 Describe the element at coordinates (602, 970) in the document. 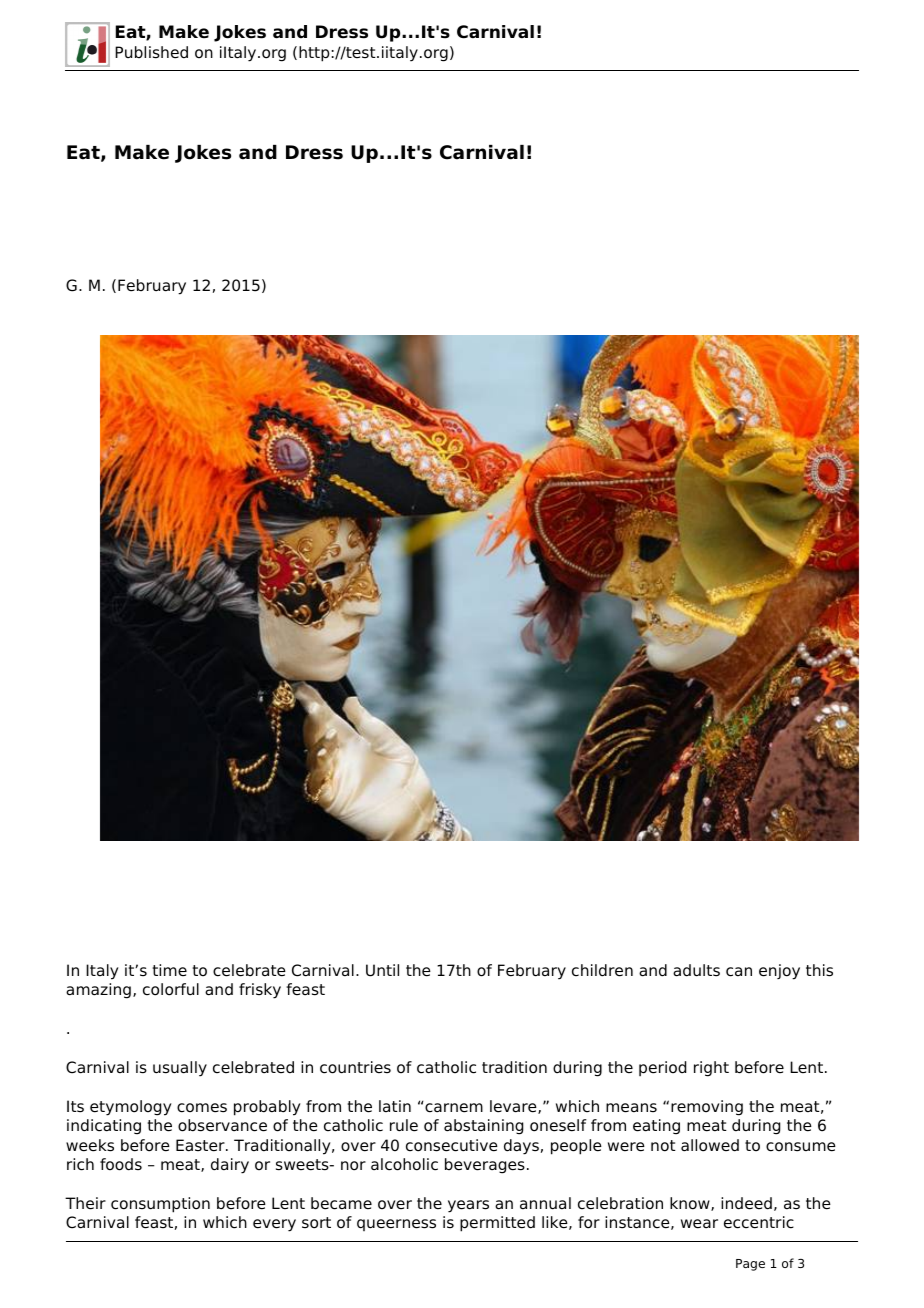

I see `children` at that location.
